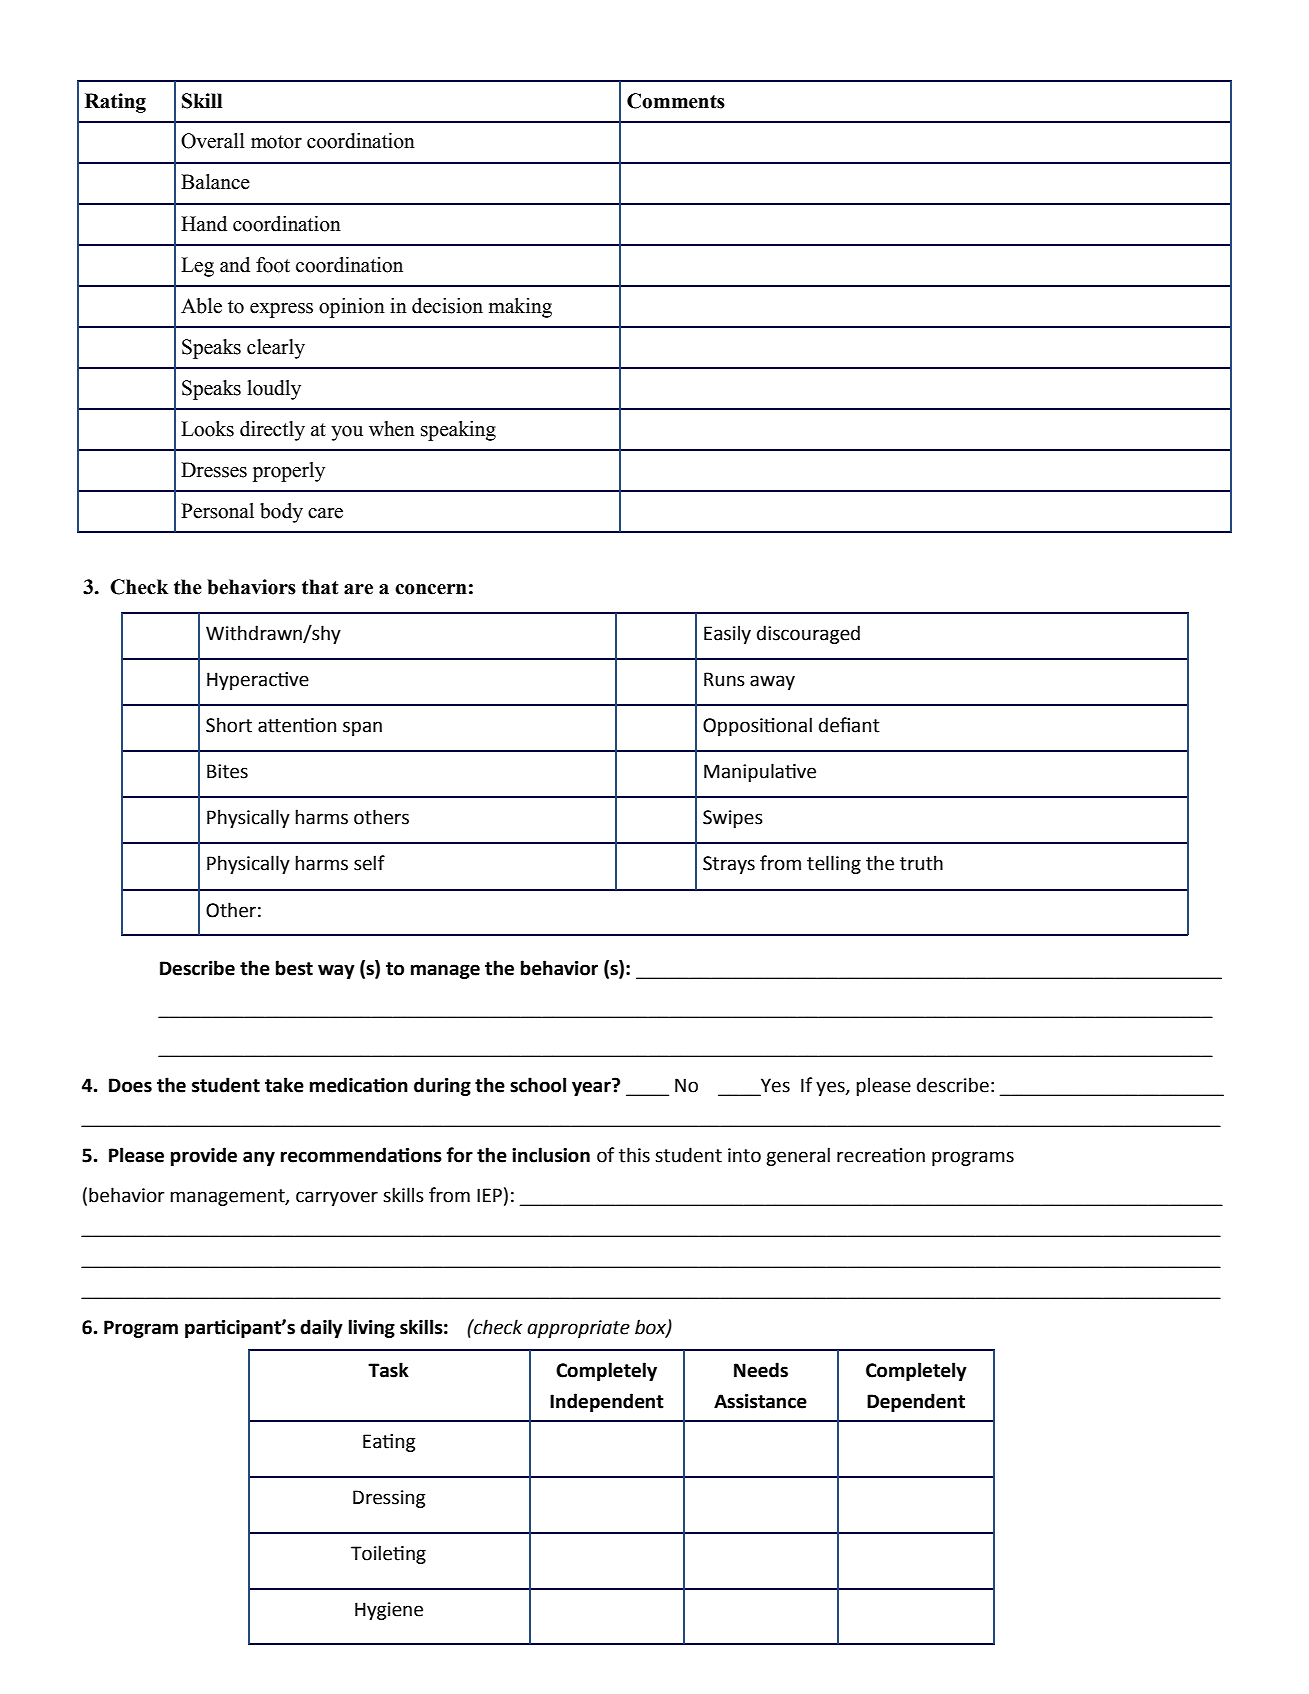 Image resolution: width=1309 pixels, height=1694 pixels. I want to click on general, so click(798, 1156).
